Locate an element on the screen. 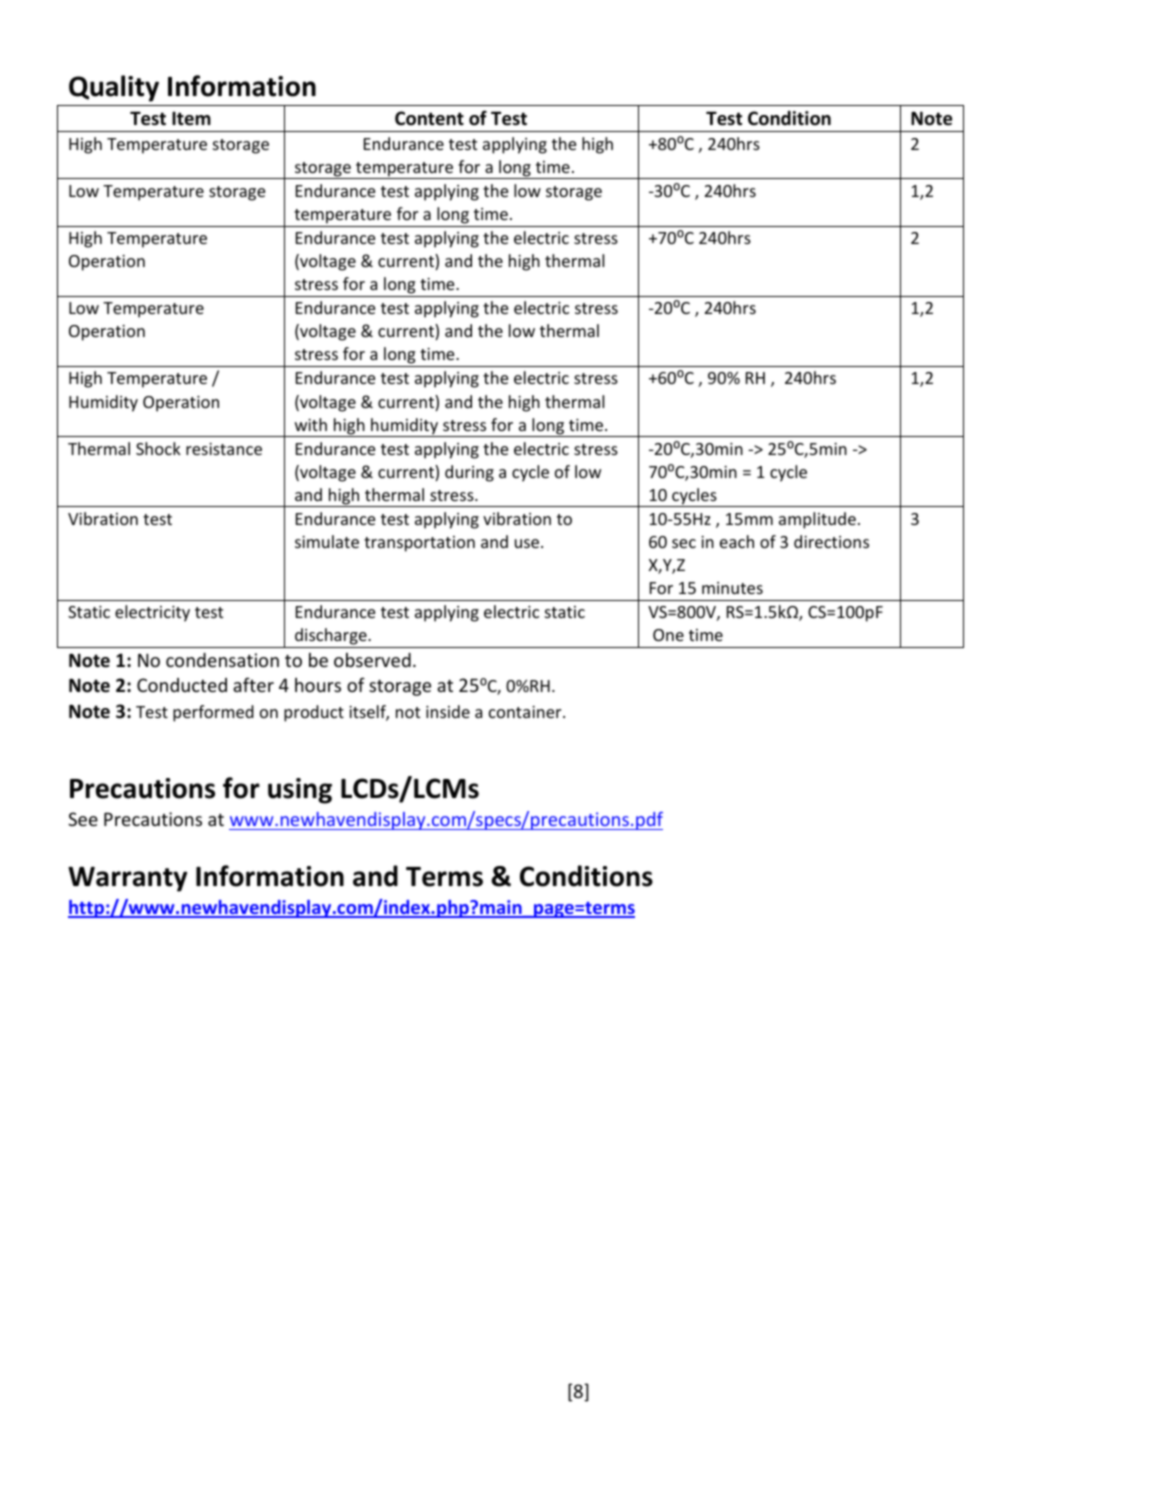 This screenshot has width=1157, height=1498. Item is located at coordinates (191, 118).
